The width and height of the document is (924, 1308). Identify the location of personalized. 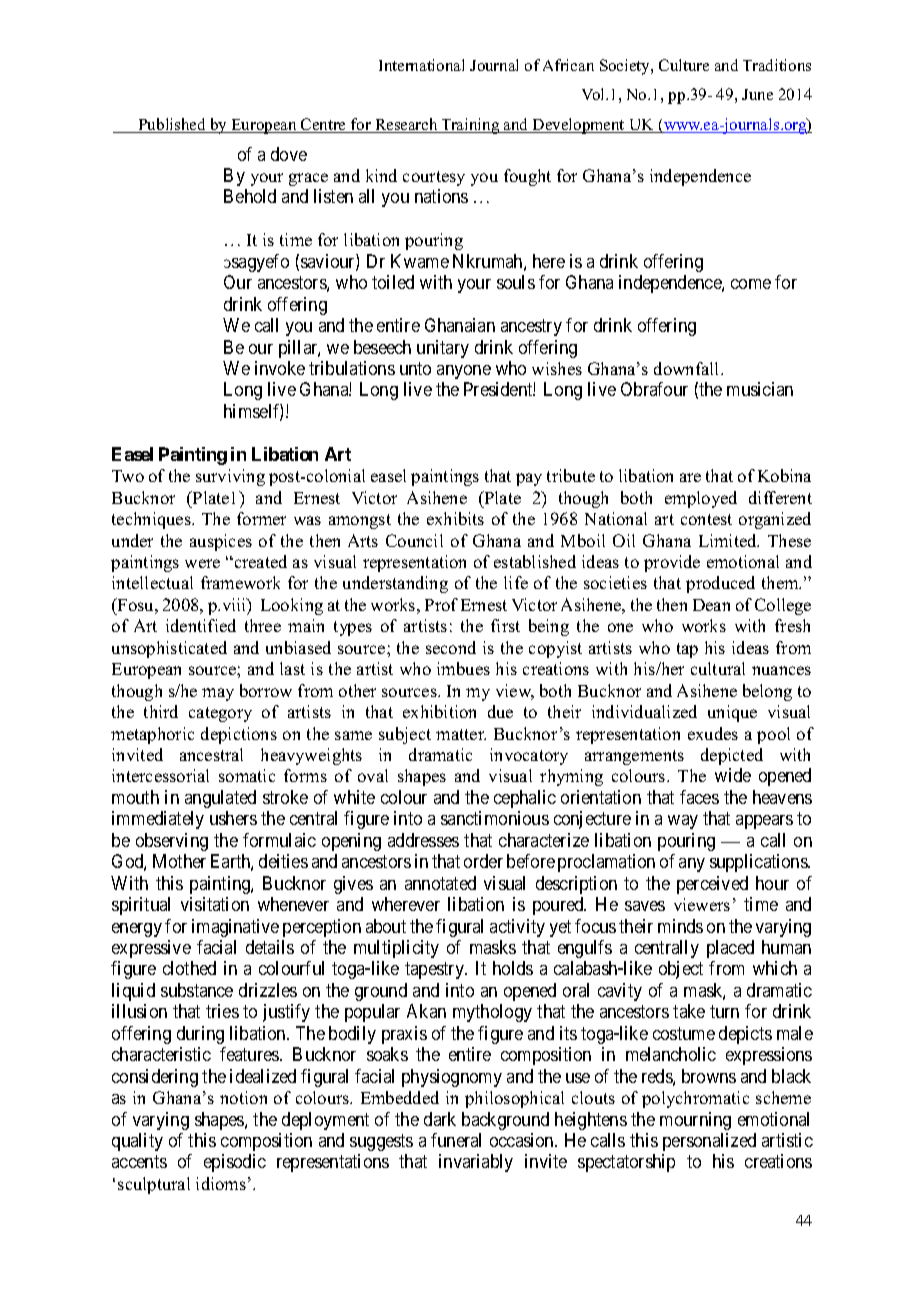
(709, 1142).
